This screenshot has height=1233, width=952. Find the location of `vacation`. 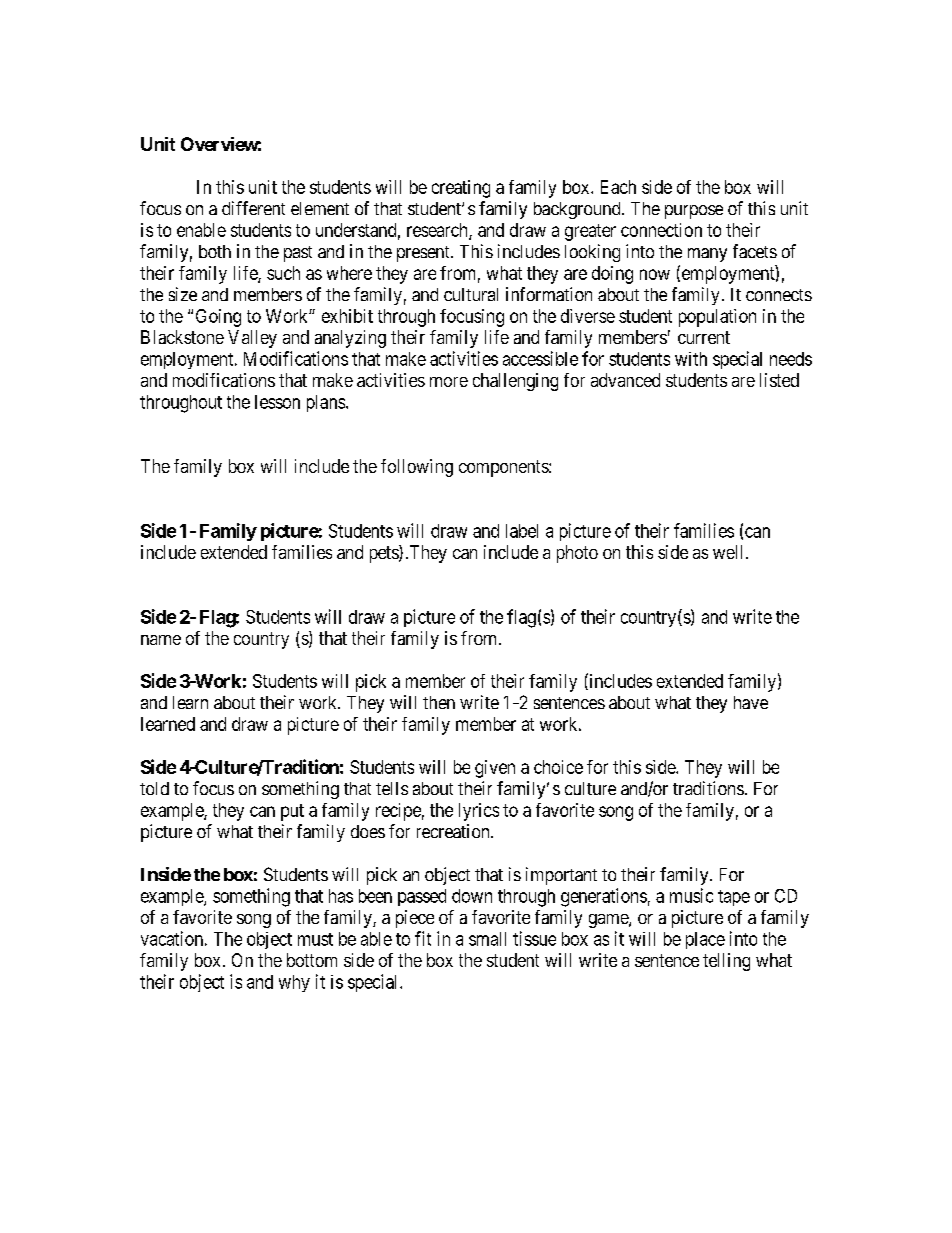

vacation is located at coordinates (172, 938).
